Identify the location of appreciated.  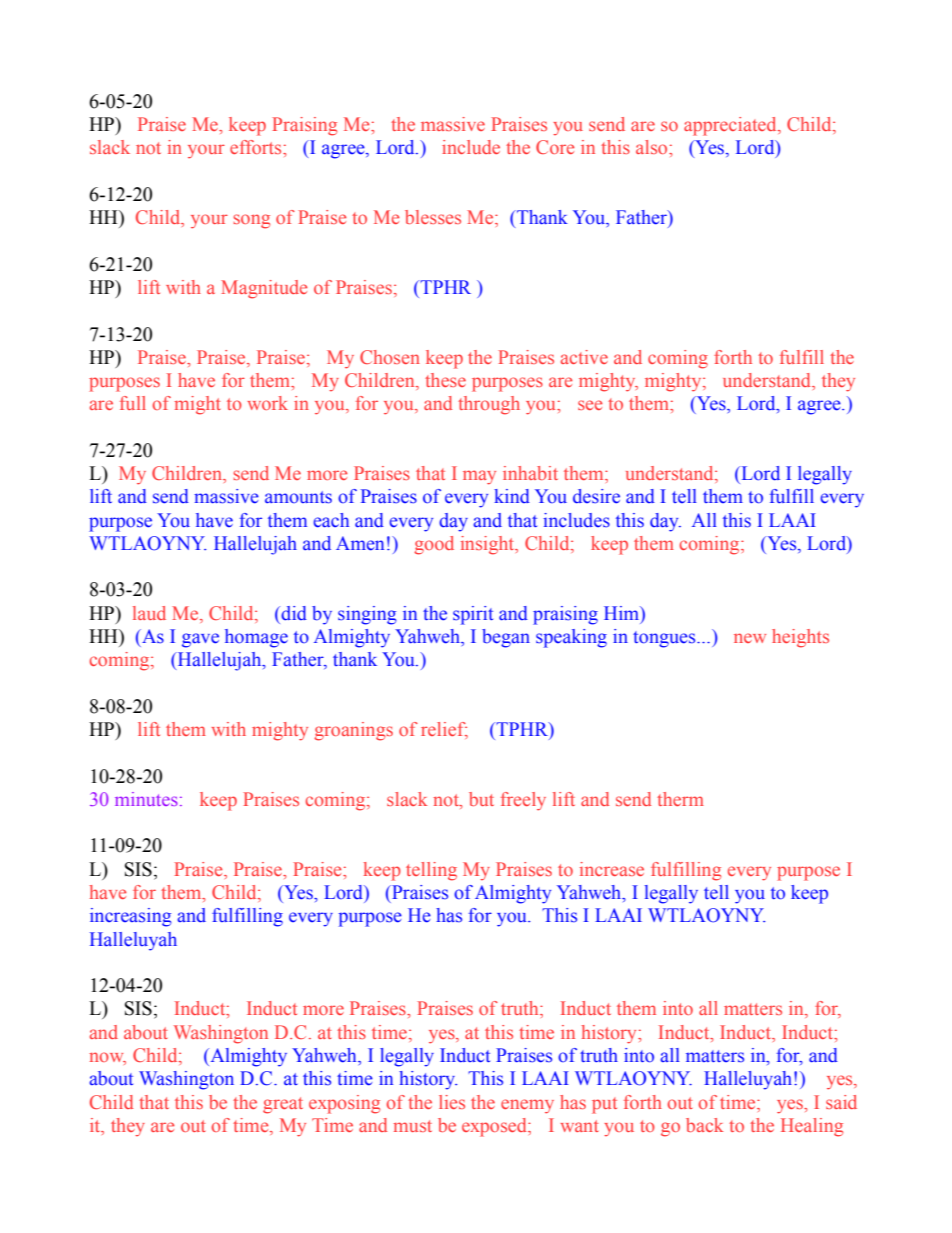
(731, 126).
